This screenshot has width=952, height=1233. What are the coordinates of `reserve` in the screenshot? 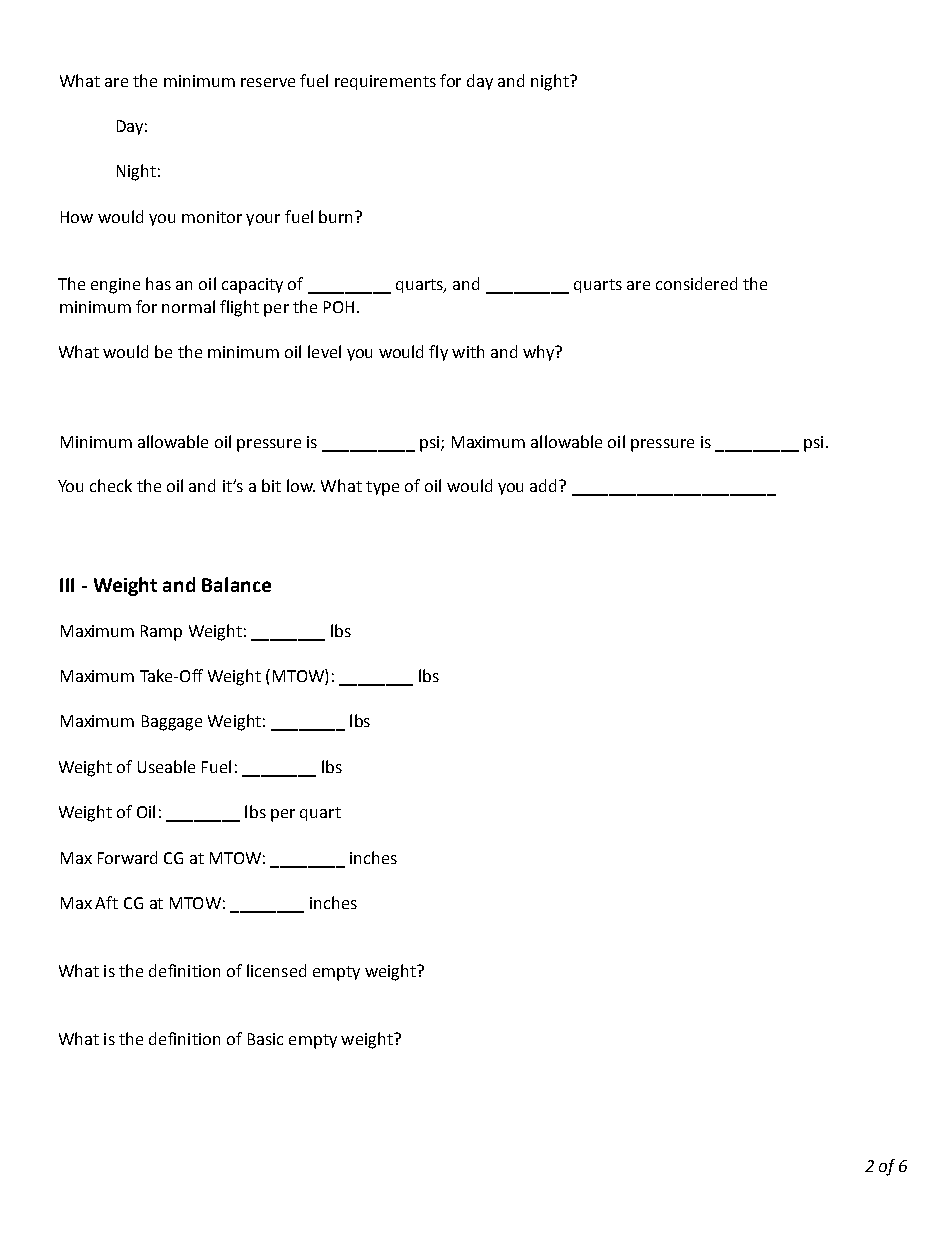 It's located at (268, 82).
